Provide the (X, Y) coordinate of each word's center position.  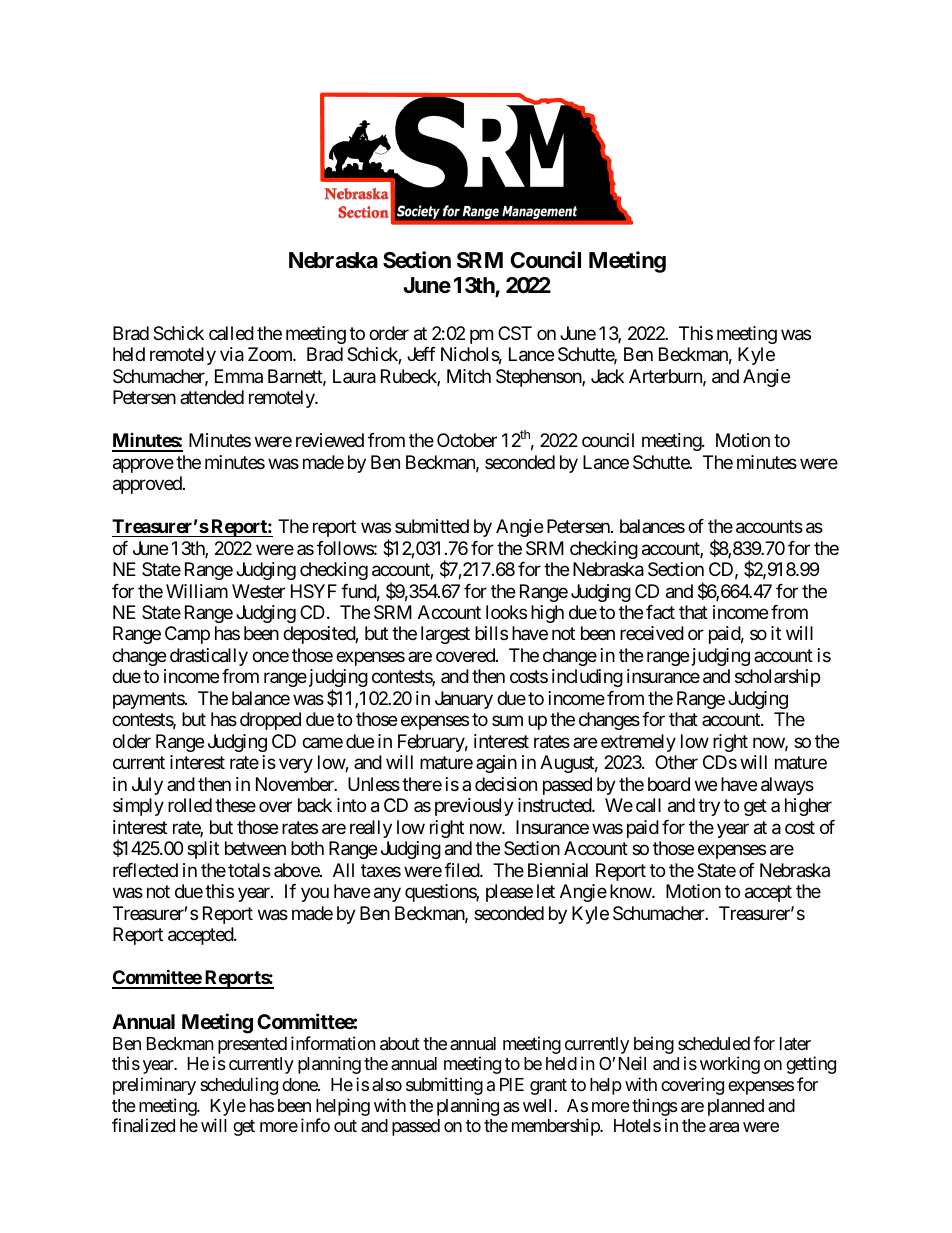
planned (736, 1107)
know (631, 891)
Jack (607, 376)
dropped (270, 721)
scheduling (239, 1086)
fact (660, 612)
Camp (187, 635)
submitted (432, 526)
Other (676, 762)
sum (507, 721)
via (232, 354)
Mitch (469, 376)
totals (249, 870)
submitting (444, 1086)
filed (462, 870)
